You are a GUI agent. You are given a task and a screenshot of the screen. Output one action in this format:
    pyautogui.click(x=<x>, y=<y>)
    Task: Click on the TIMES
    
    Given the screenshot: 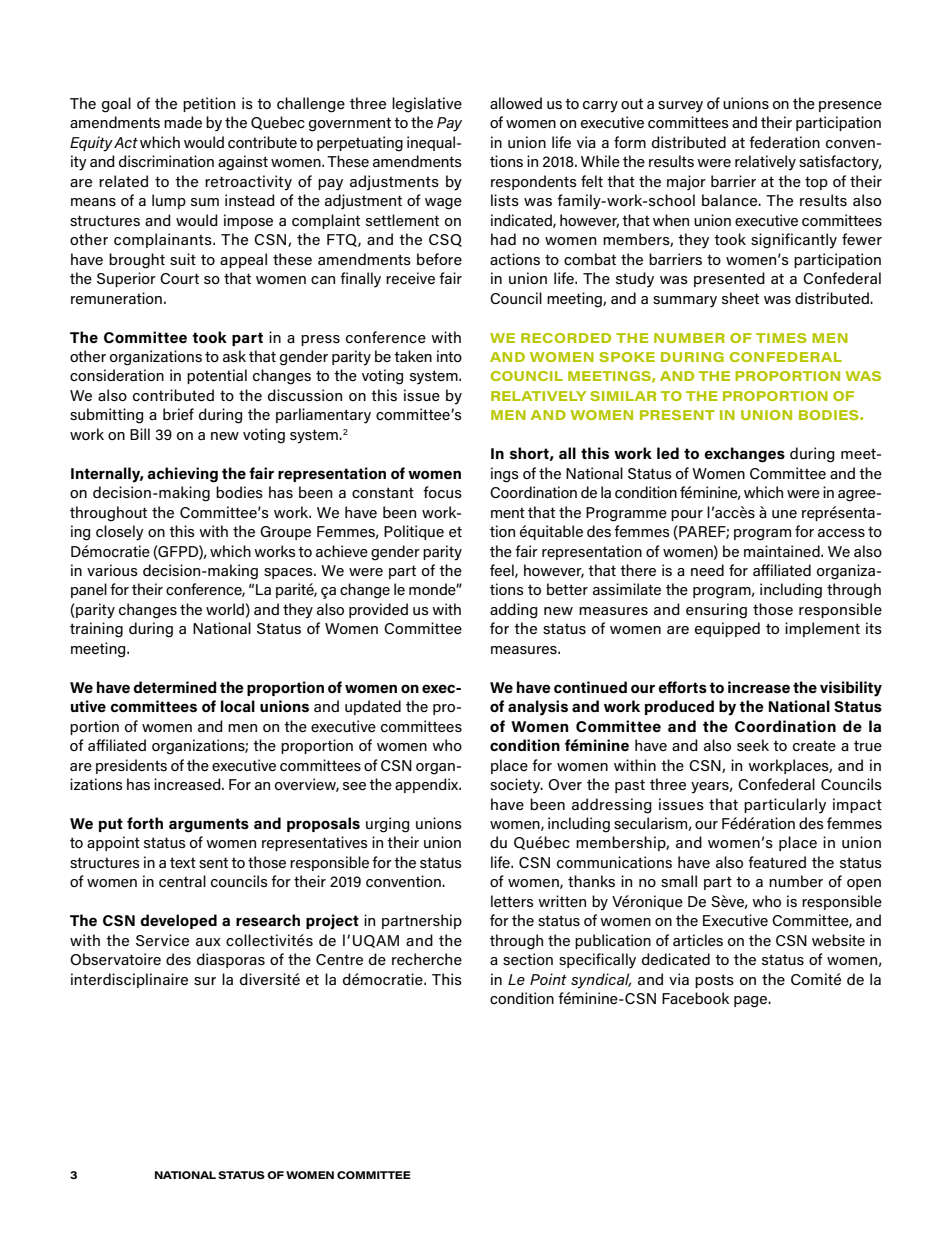 What is the action you would take?
    pyautogui.click(x=781, y=338)
